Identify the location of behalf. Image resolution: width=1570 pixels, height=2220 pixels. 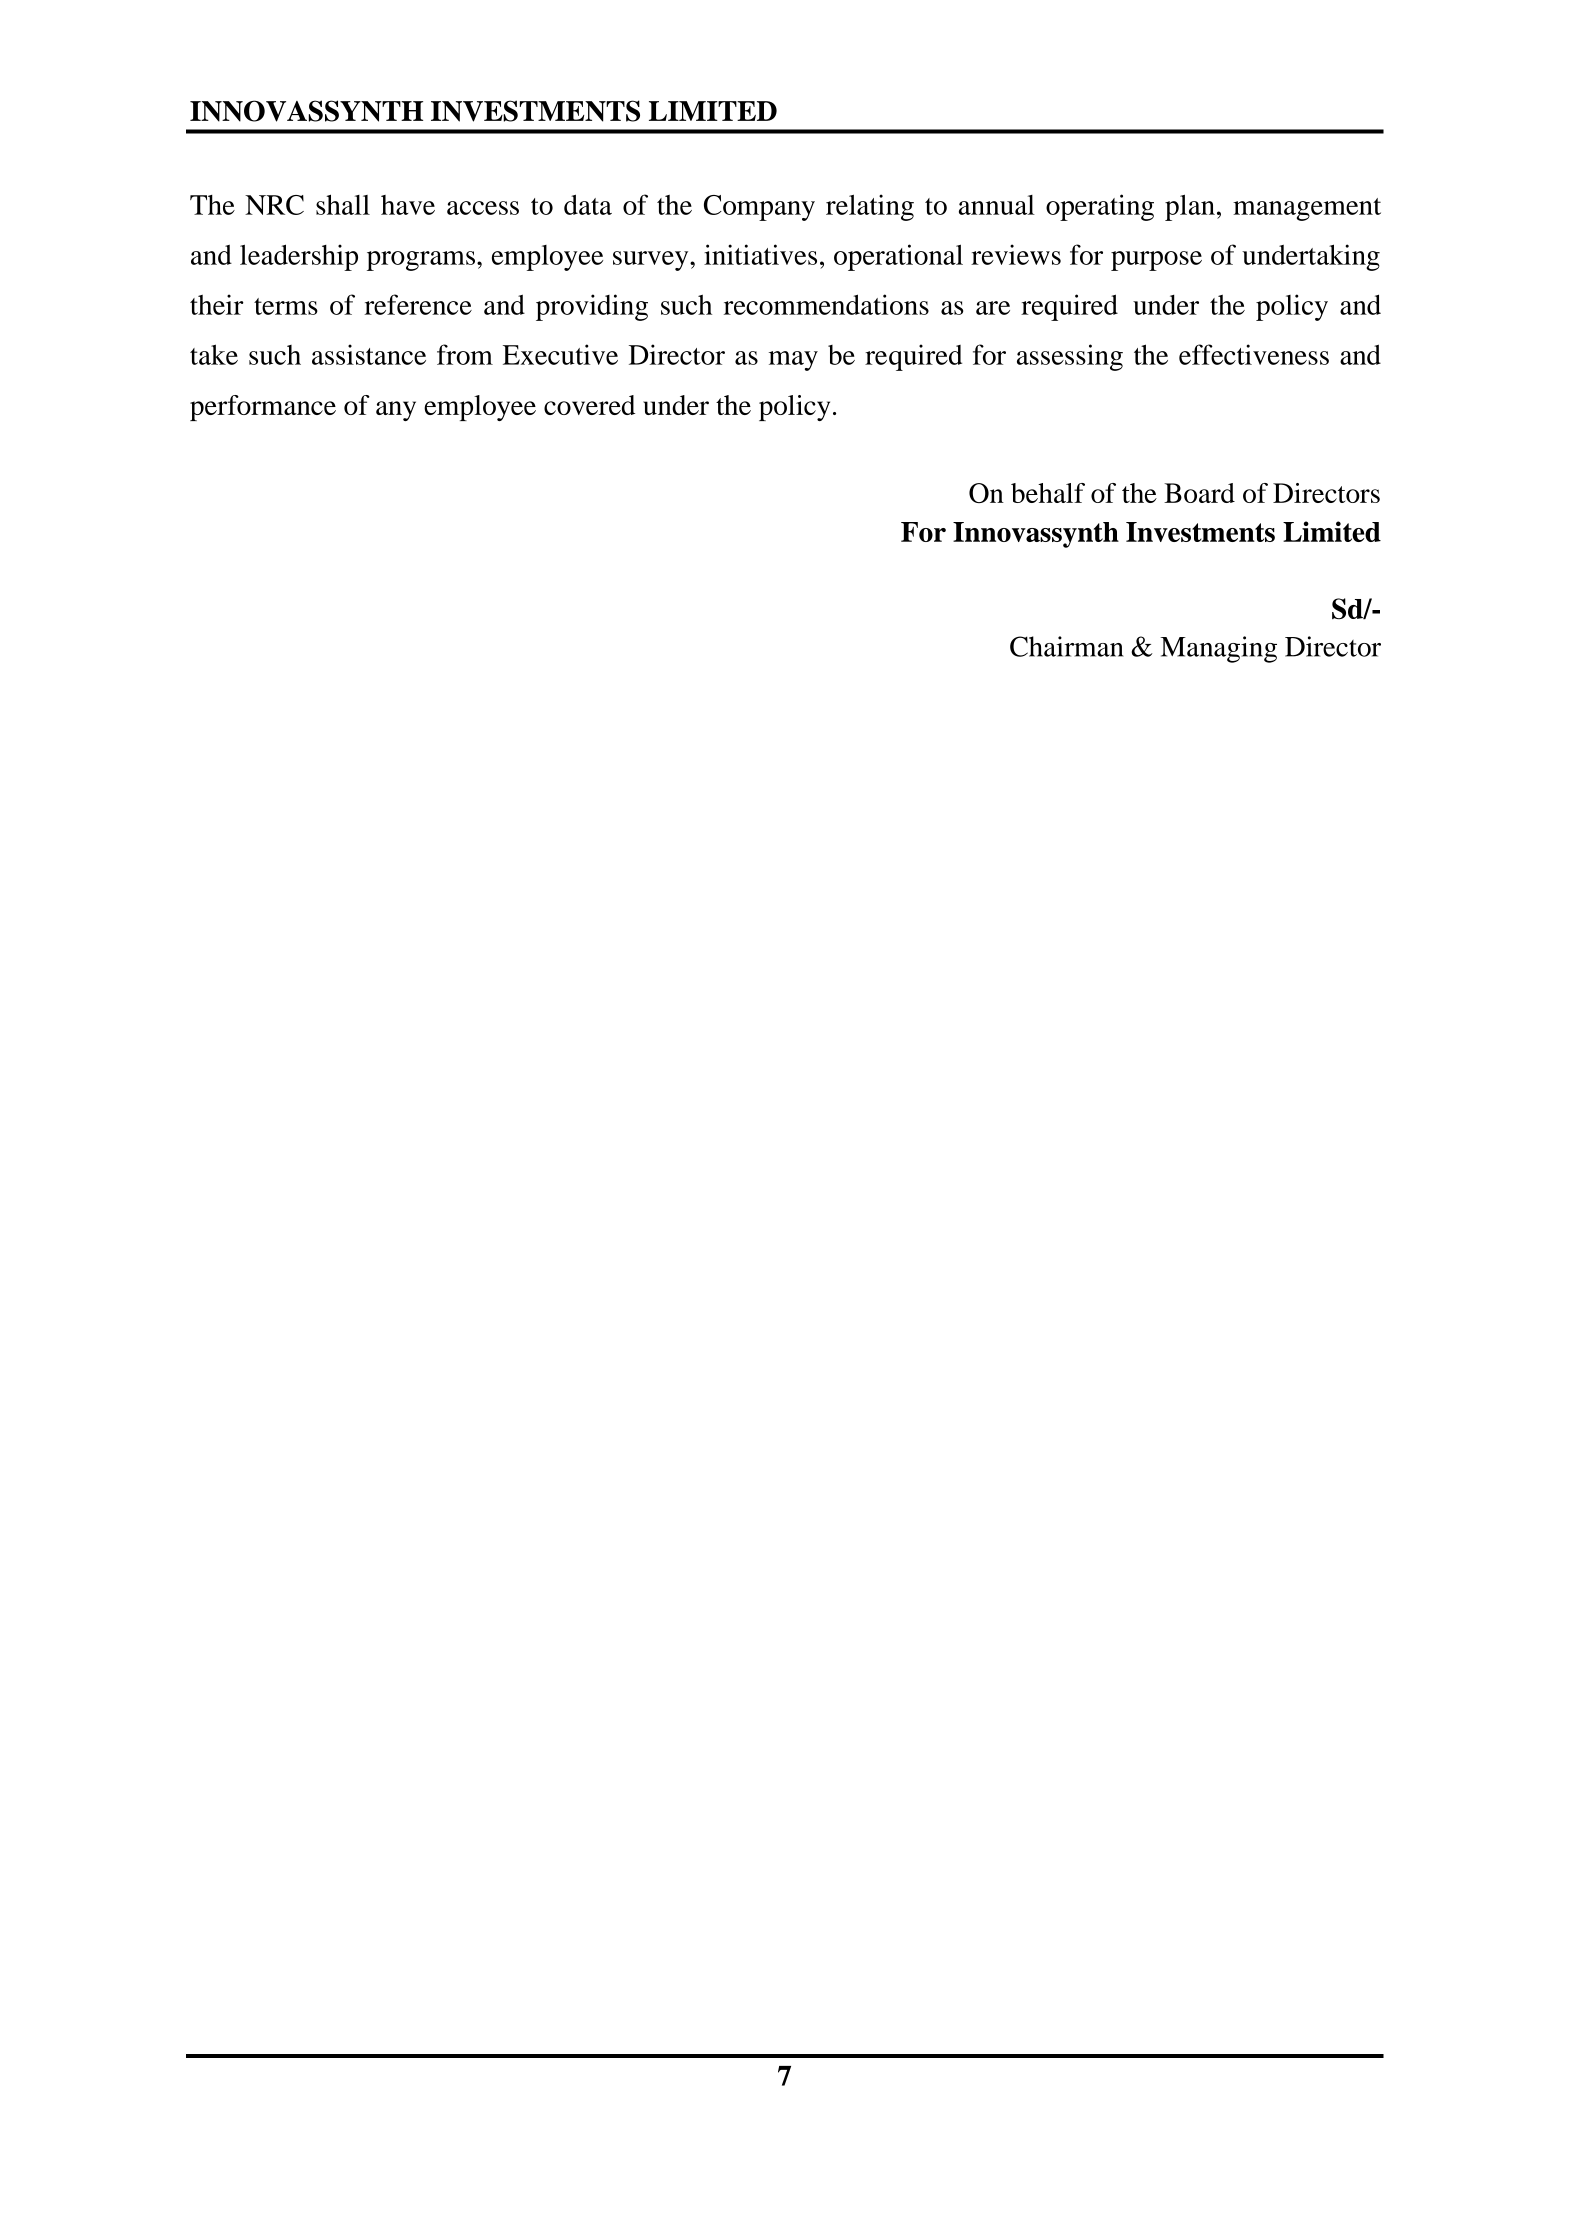
(1048, 493).
